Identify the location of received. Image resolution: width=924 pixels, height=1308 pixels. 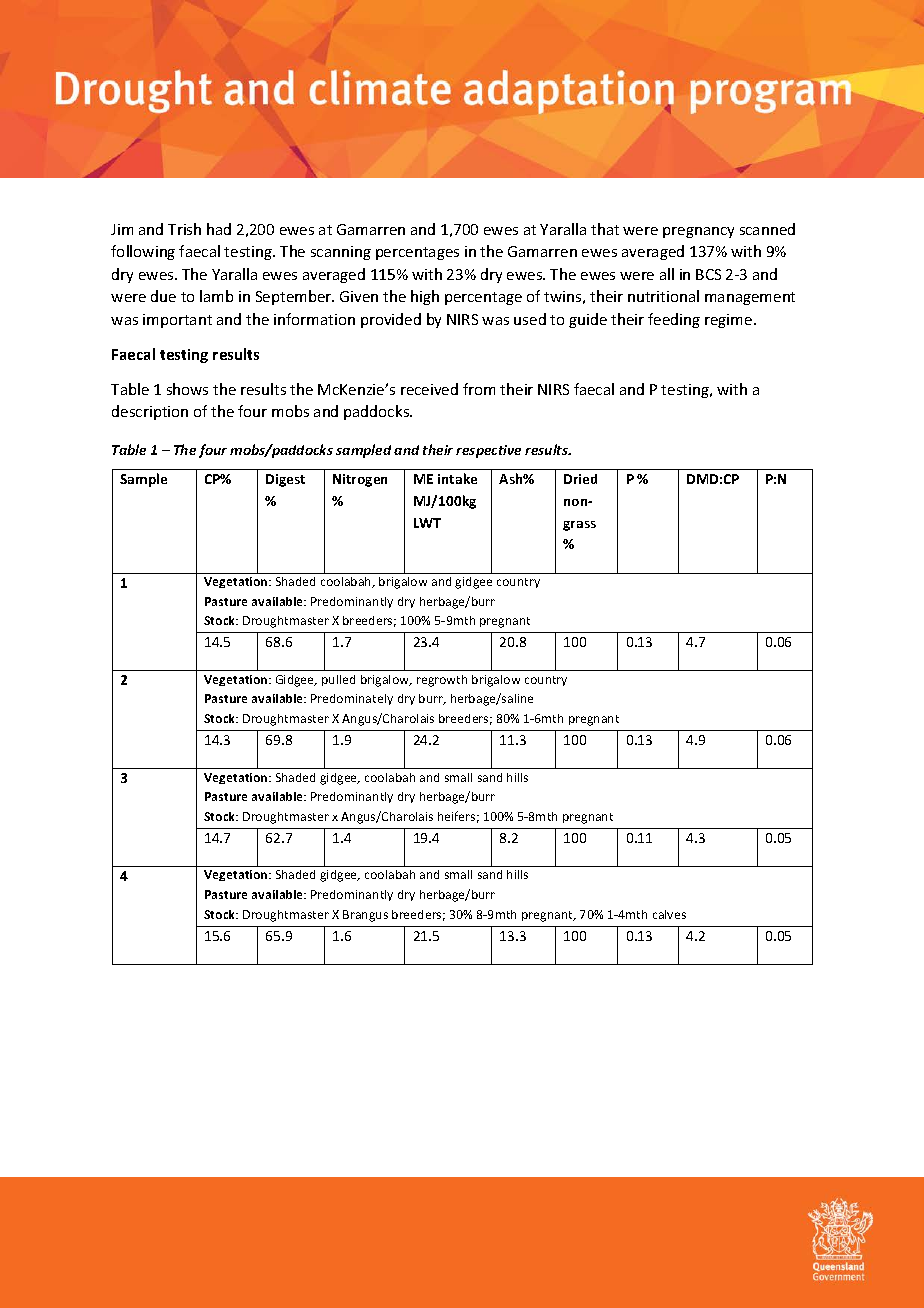
(429, 389).
